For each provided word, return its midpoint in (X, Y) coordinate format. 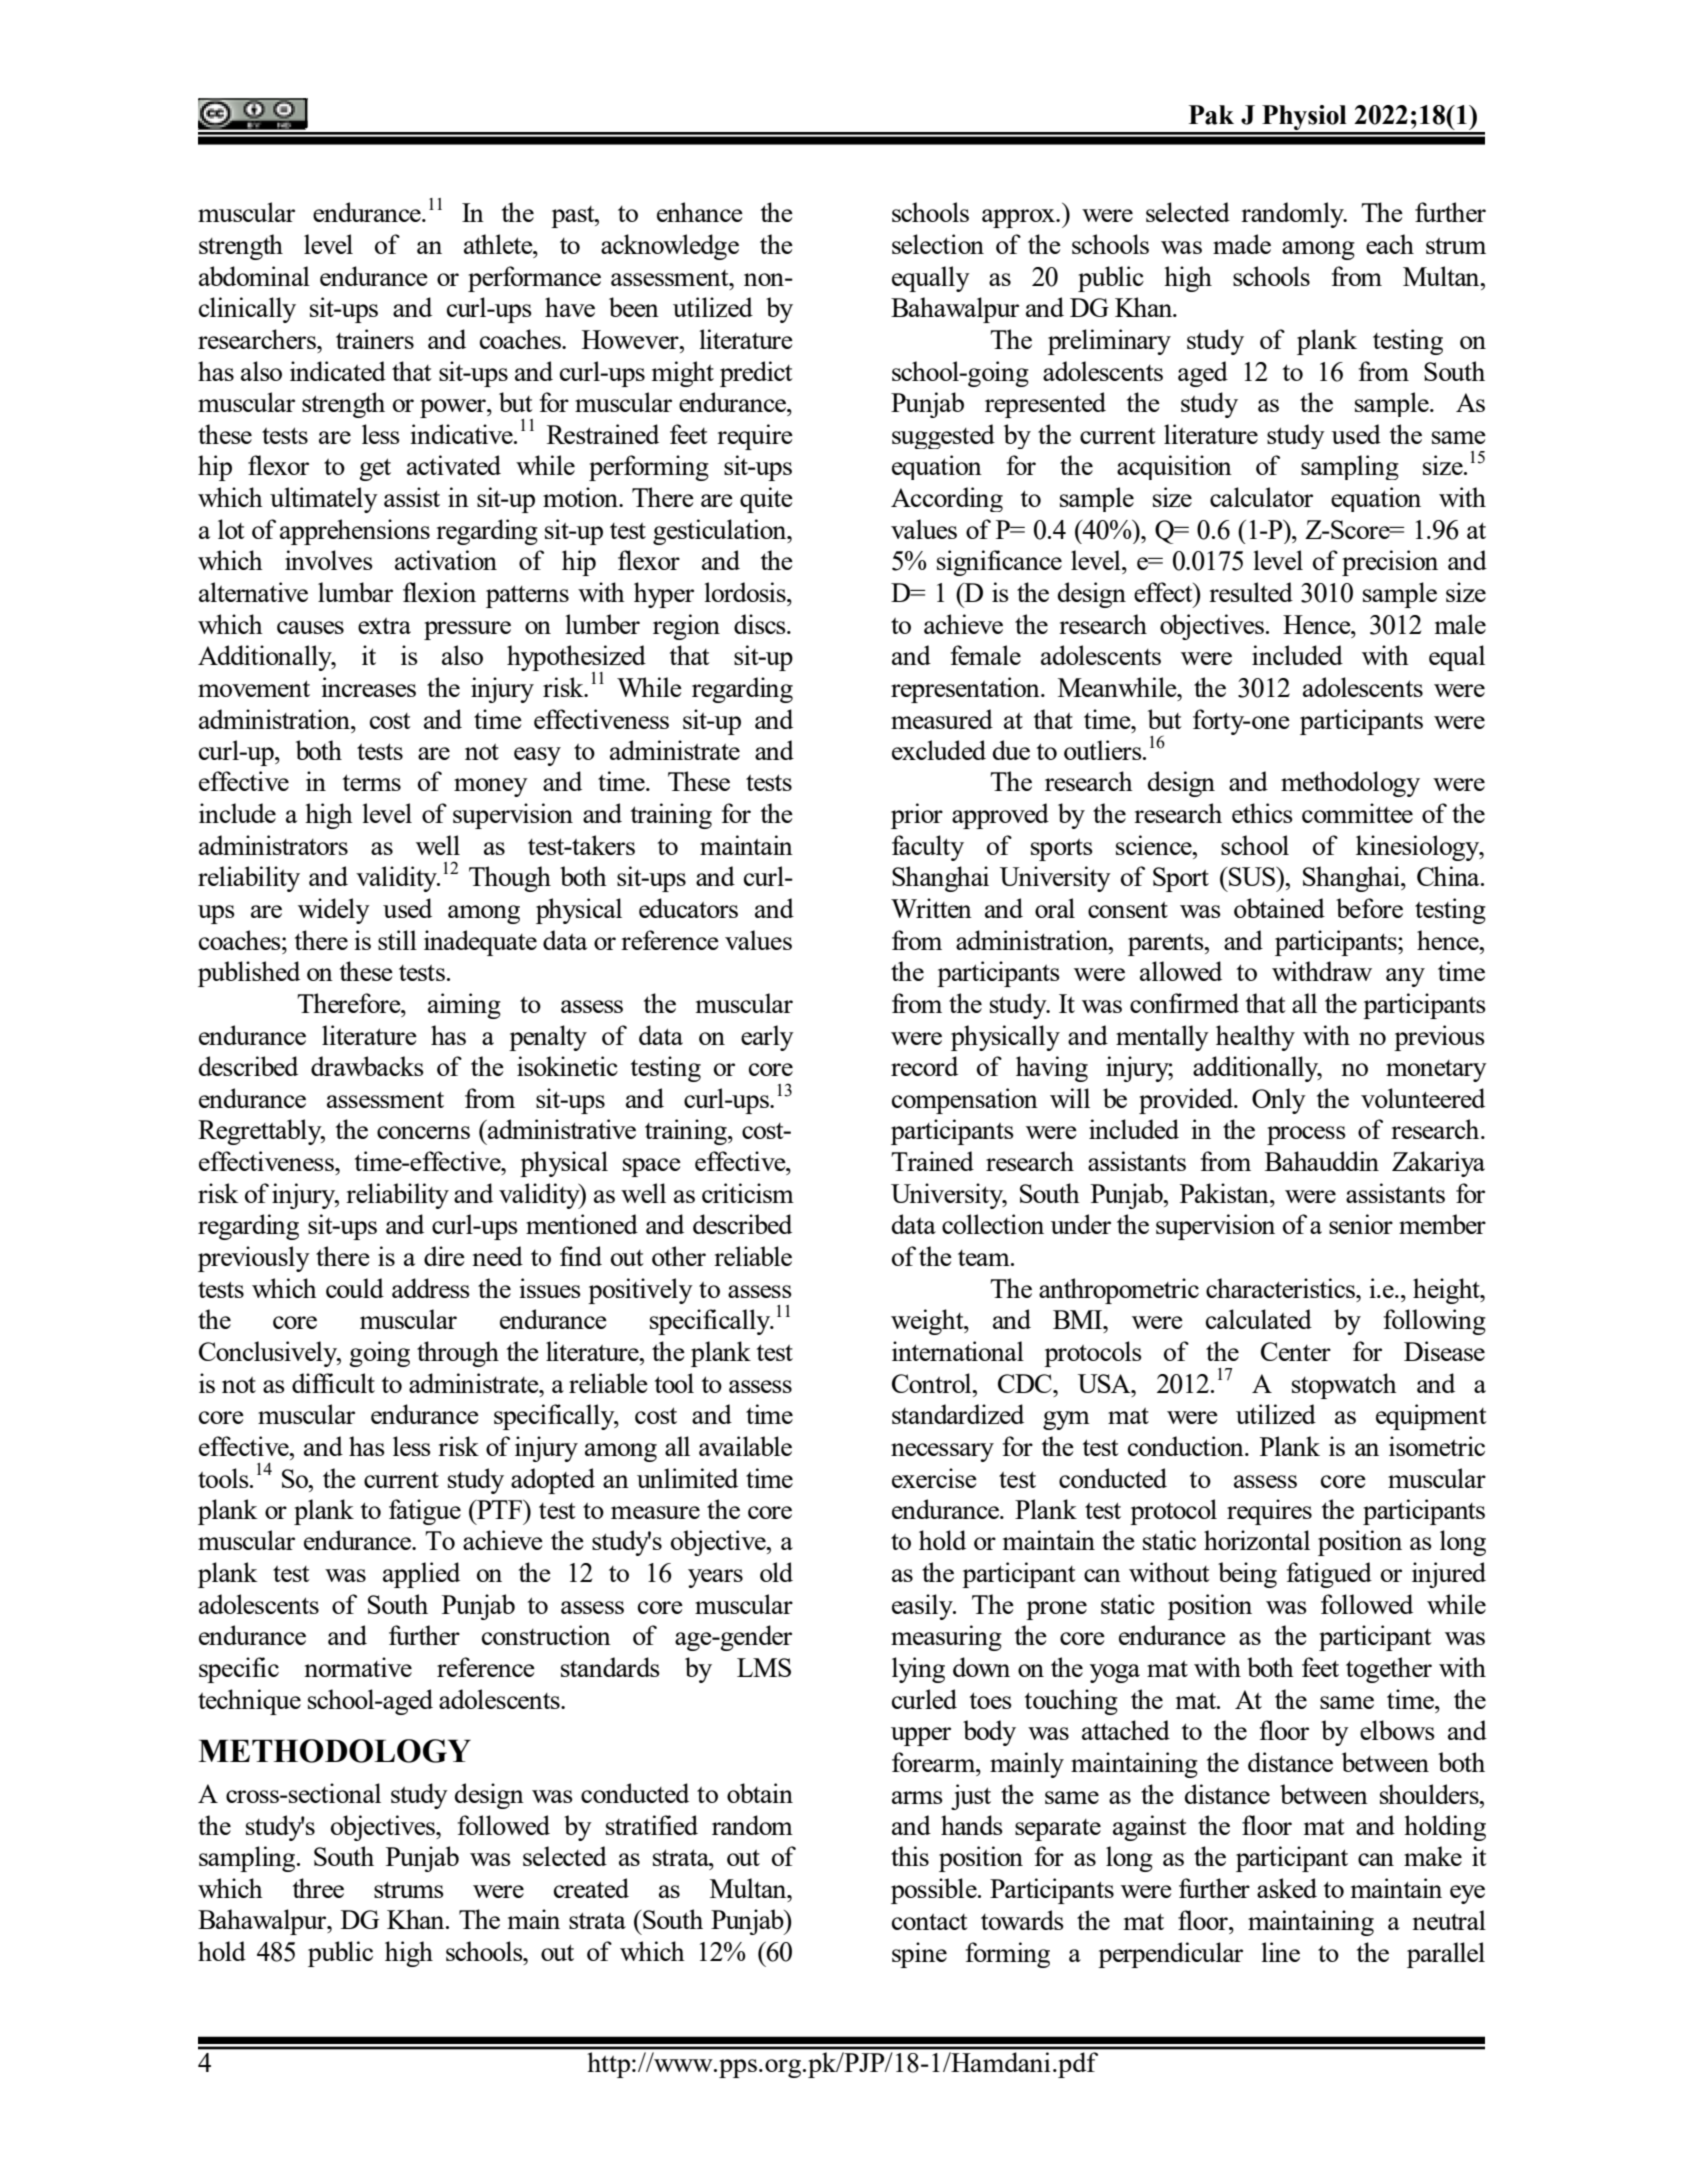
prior (917, 816)
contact (930, 1922)
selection (938, 244)
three (318, 1888)
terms (372, 782)
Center (1296, 1351)
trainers (375, 339)
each (1390, 244)
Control (933, 1383)
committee (1357, 813)
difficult (333, 1383)
